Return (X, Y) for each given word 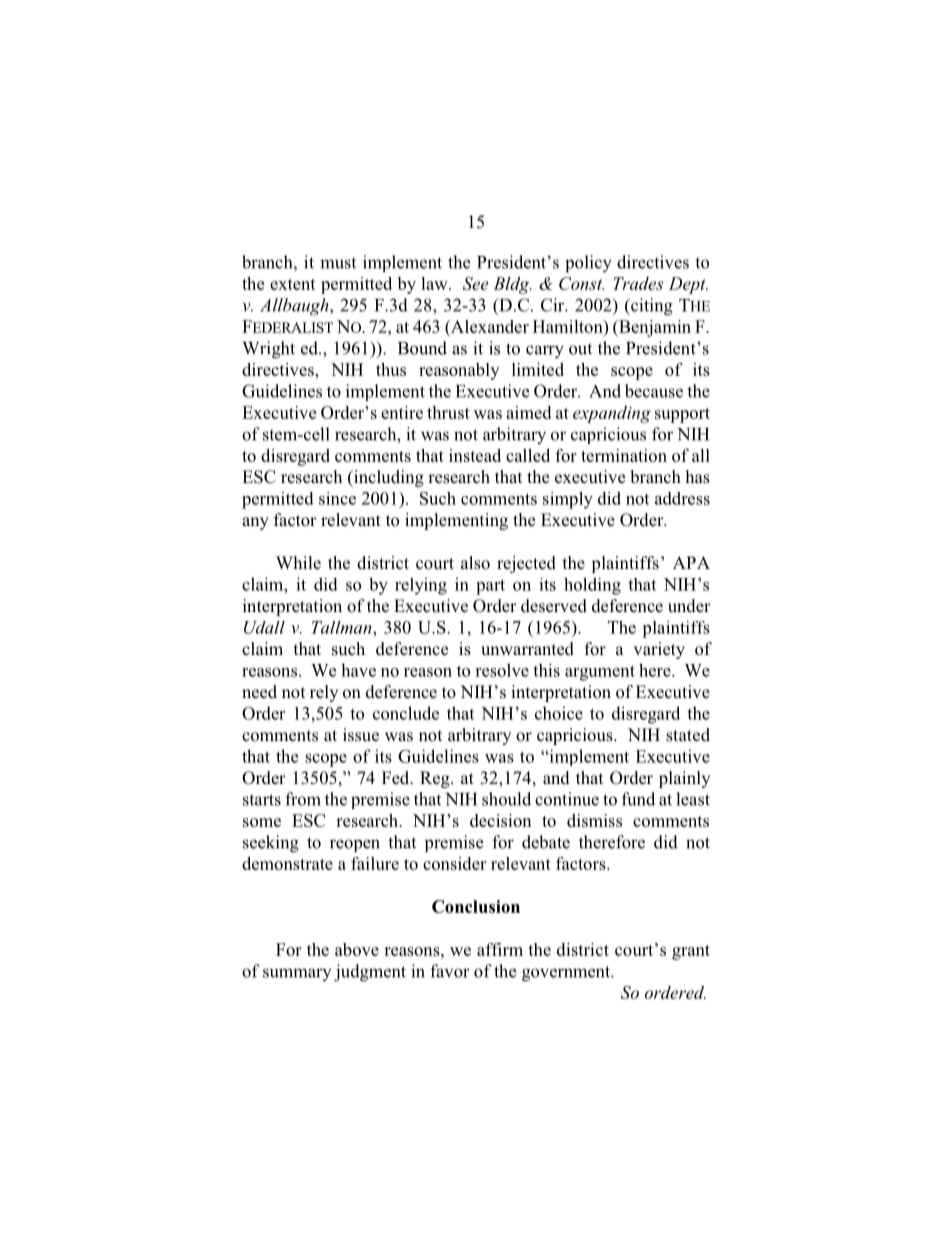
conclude (406, 713)
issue (361, 735)
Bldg (512, 285)
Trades (638, 283)
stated (688, 735)
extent (292, 284)
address (682, 498)
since (337, 498)
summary (297, 974)
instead (475, 455)
